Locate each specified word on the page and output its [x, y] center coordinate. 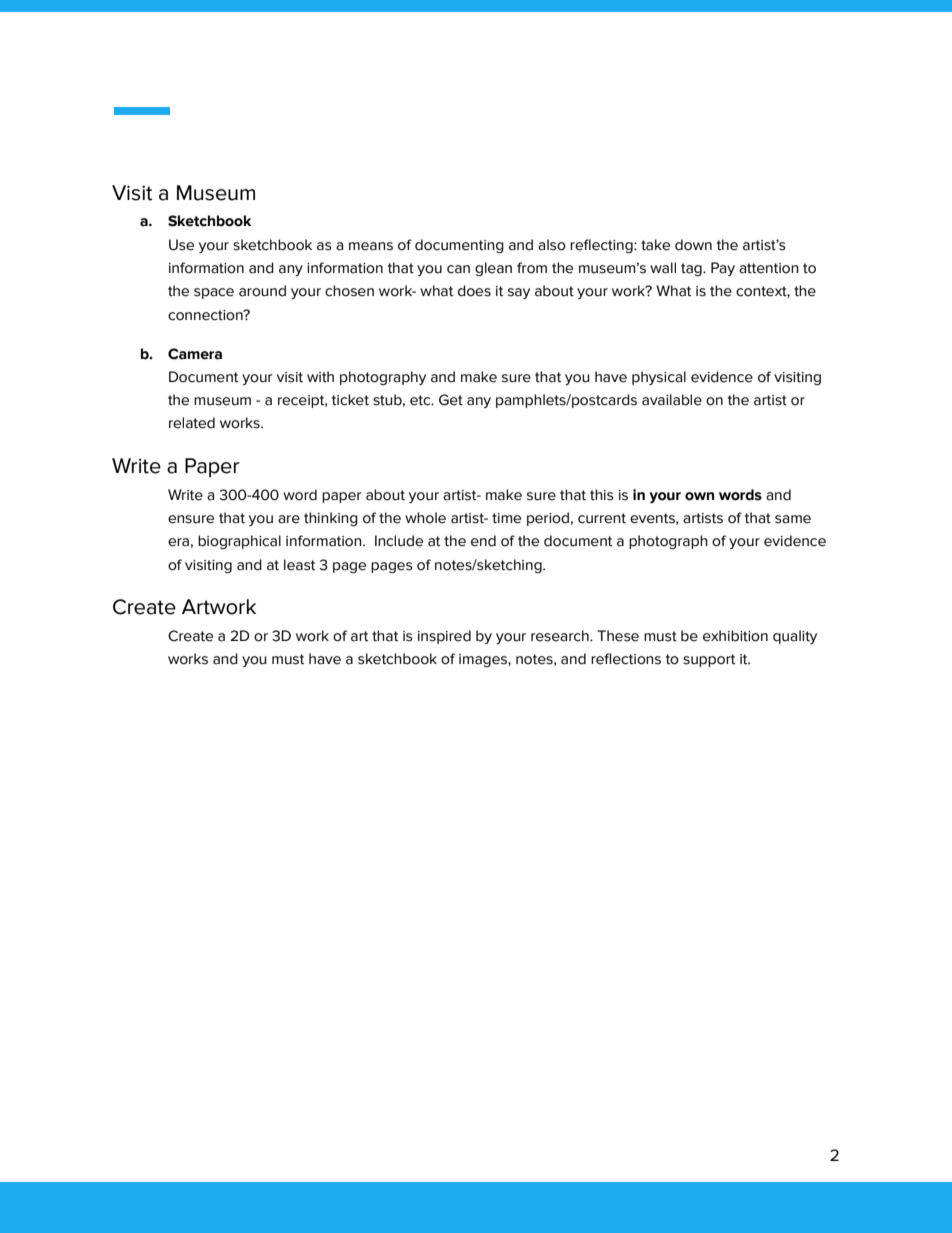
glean [493, 269]
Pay [723, 269]
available [672, 400]
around [262, 291]
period [548, 519]
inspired [444, 637]
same [793, 519]
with [320, 377]
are [289, 519]
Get [451, 400]
